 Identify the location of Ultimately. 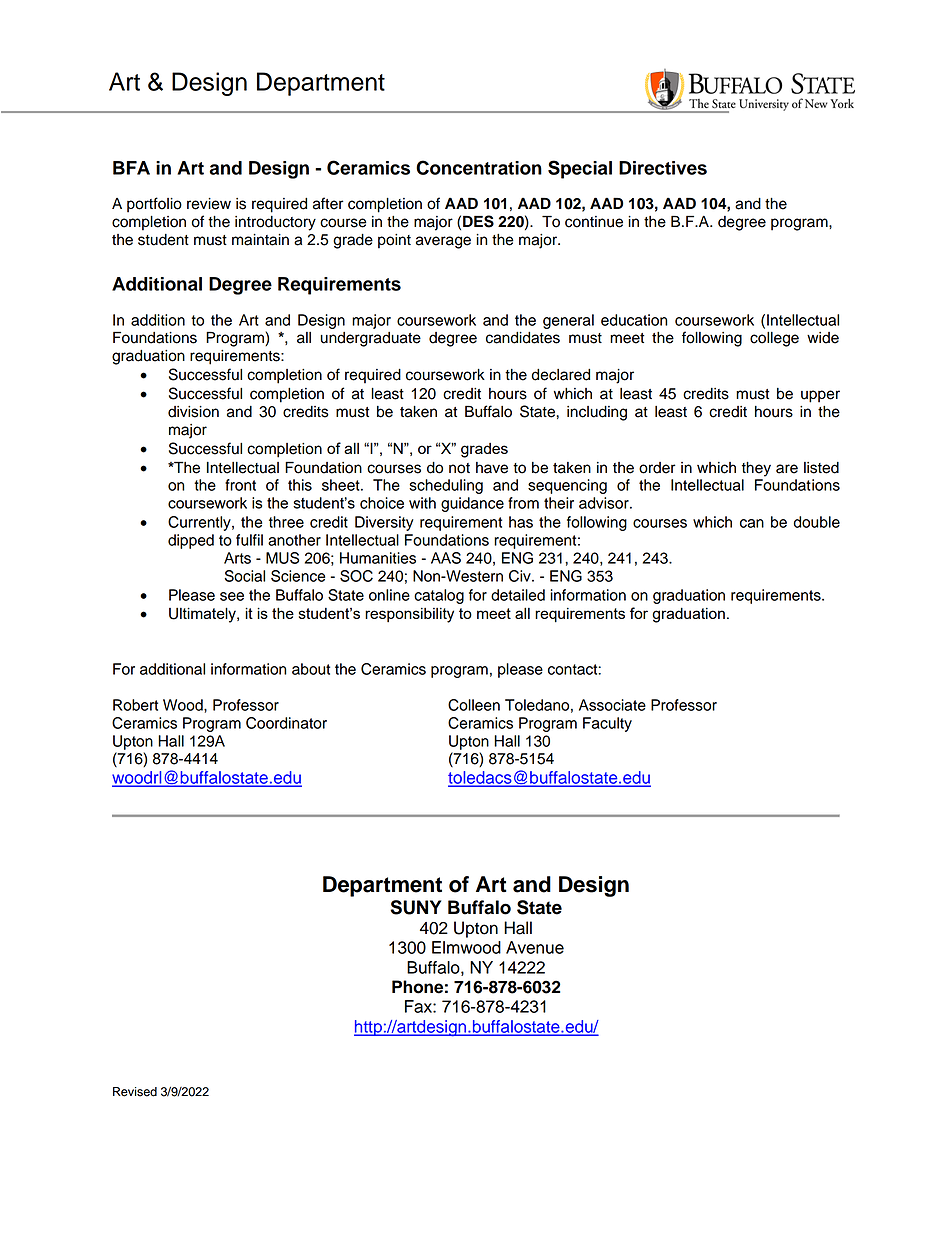
(203, 615).
